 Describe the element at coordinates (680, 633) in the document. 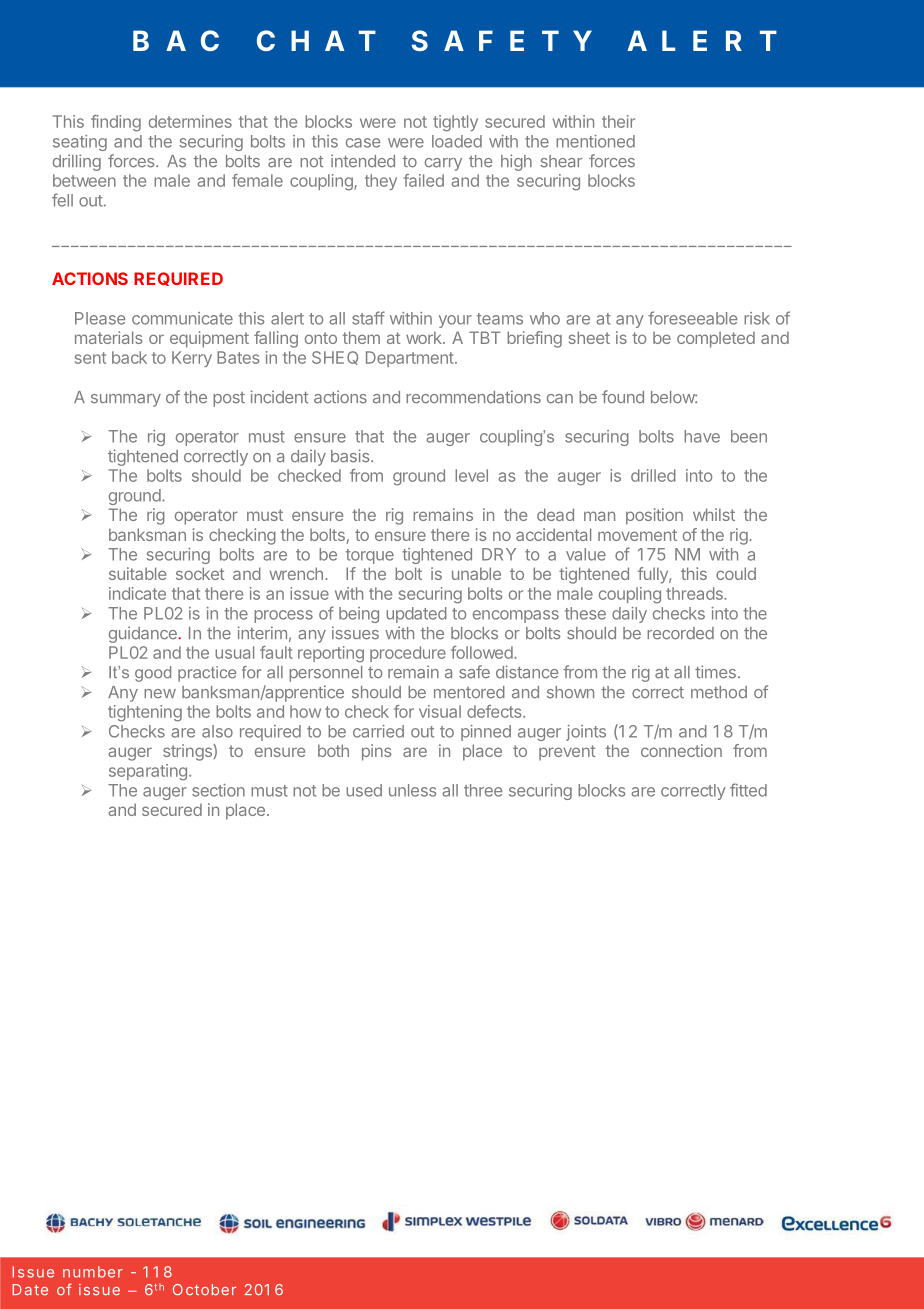

I see `recorded` at that location.
